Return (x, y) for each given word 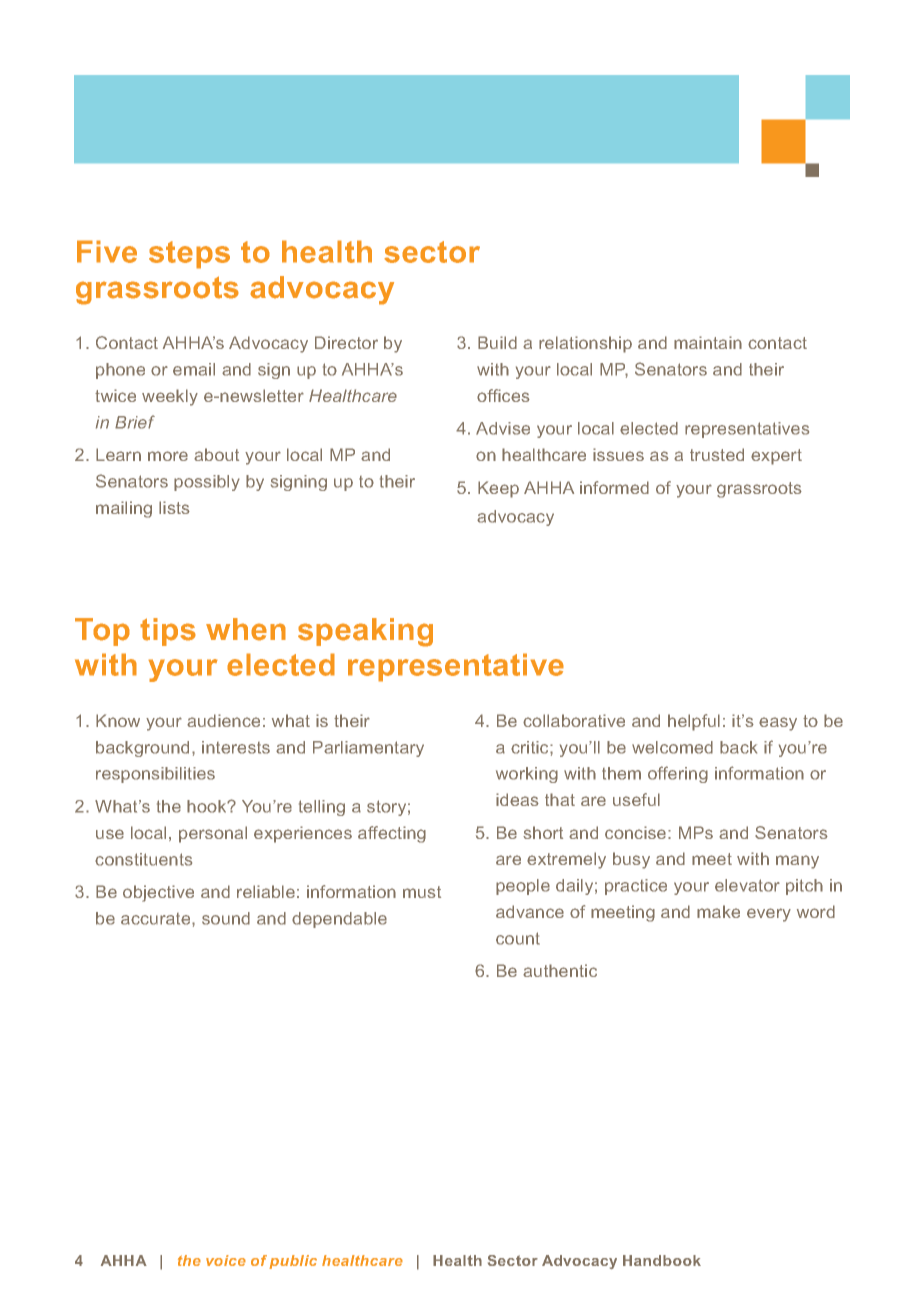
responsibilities (155, 775)
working (527, 775)
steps (189, 255)
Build (497, 342)
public (293, 1262)
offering (678, 774)
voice (226, 1260)
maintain (708, 342)
